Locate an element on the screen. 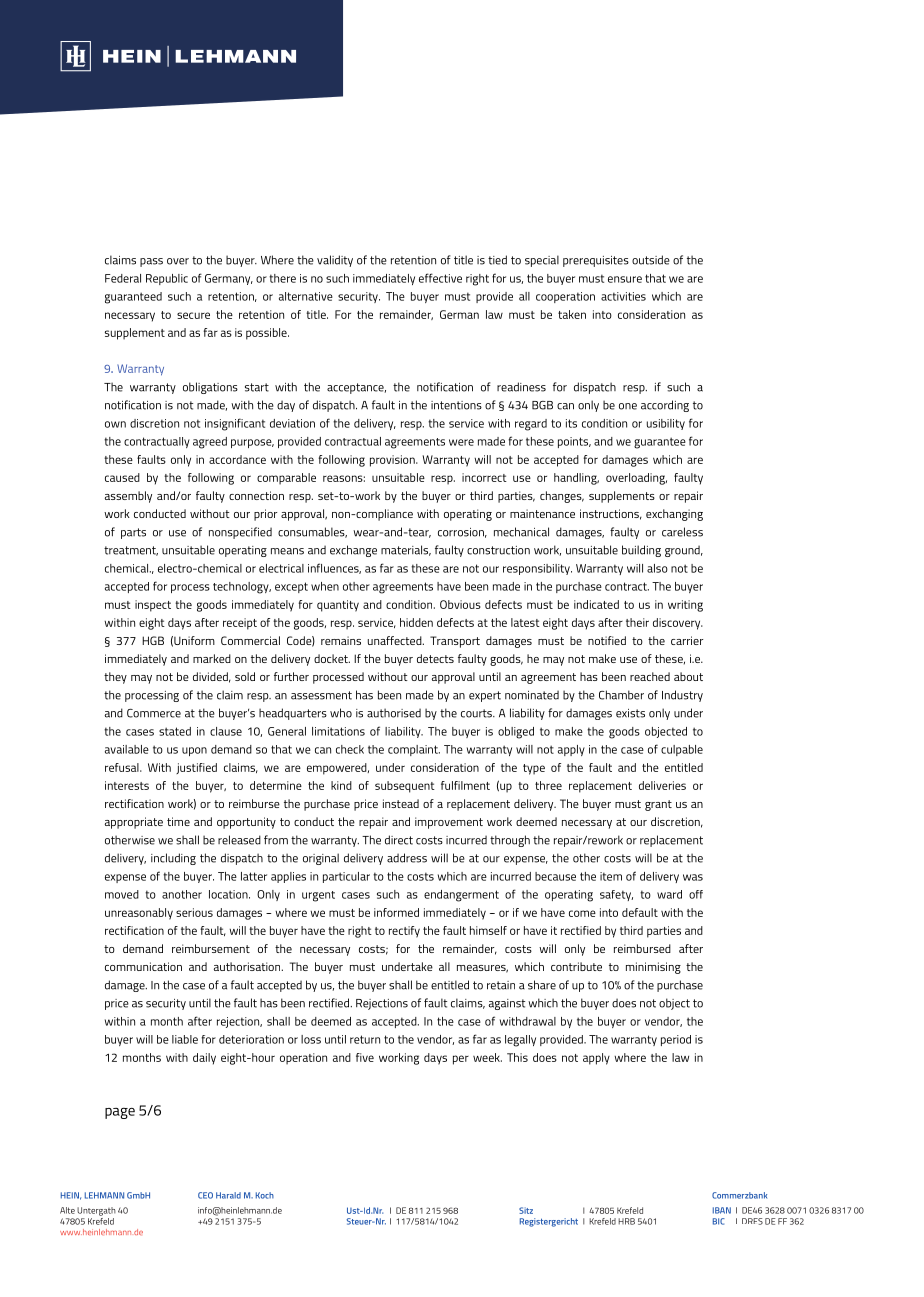 The image size is (924, 1297). ensure is located at coordinates (625, 279).
